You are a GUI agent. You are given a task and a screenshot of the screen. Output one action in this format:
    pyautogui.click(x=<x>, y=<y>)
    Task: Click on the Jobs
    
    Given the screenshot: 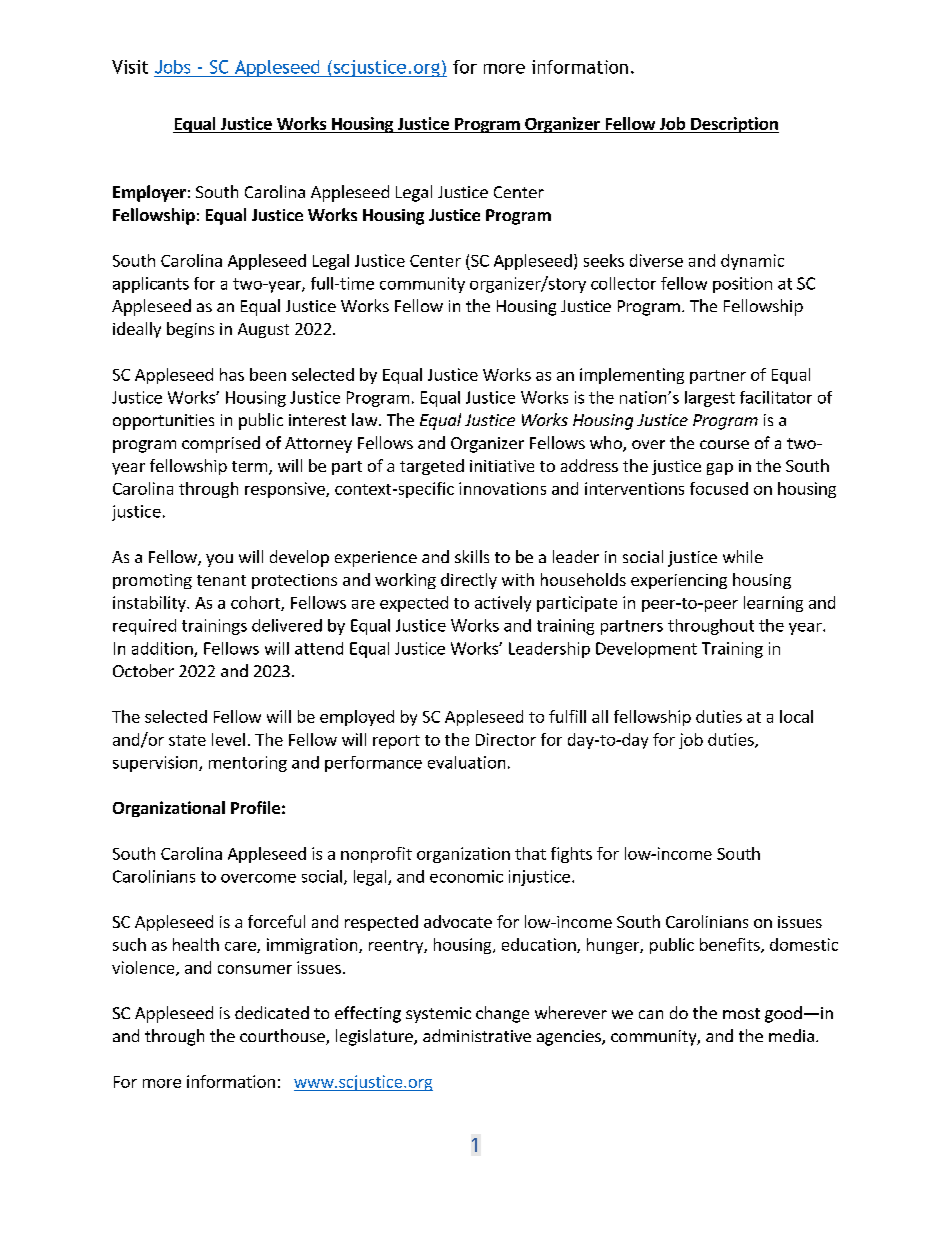 What is the action you would take?
    pyautogui.click(x=172, y=67)
